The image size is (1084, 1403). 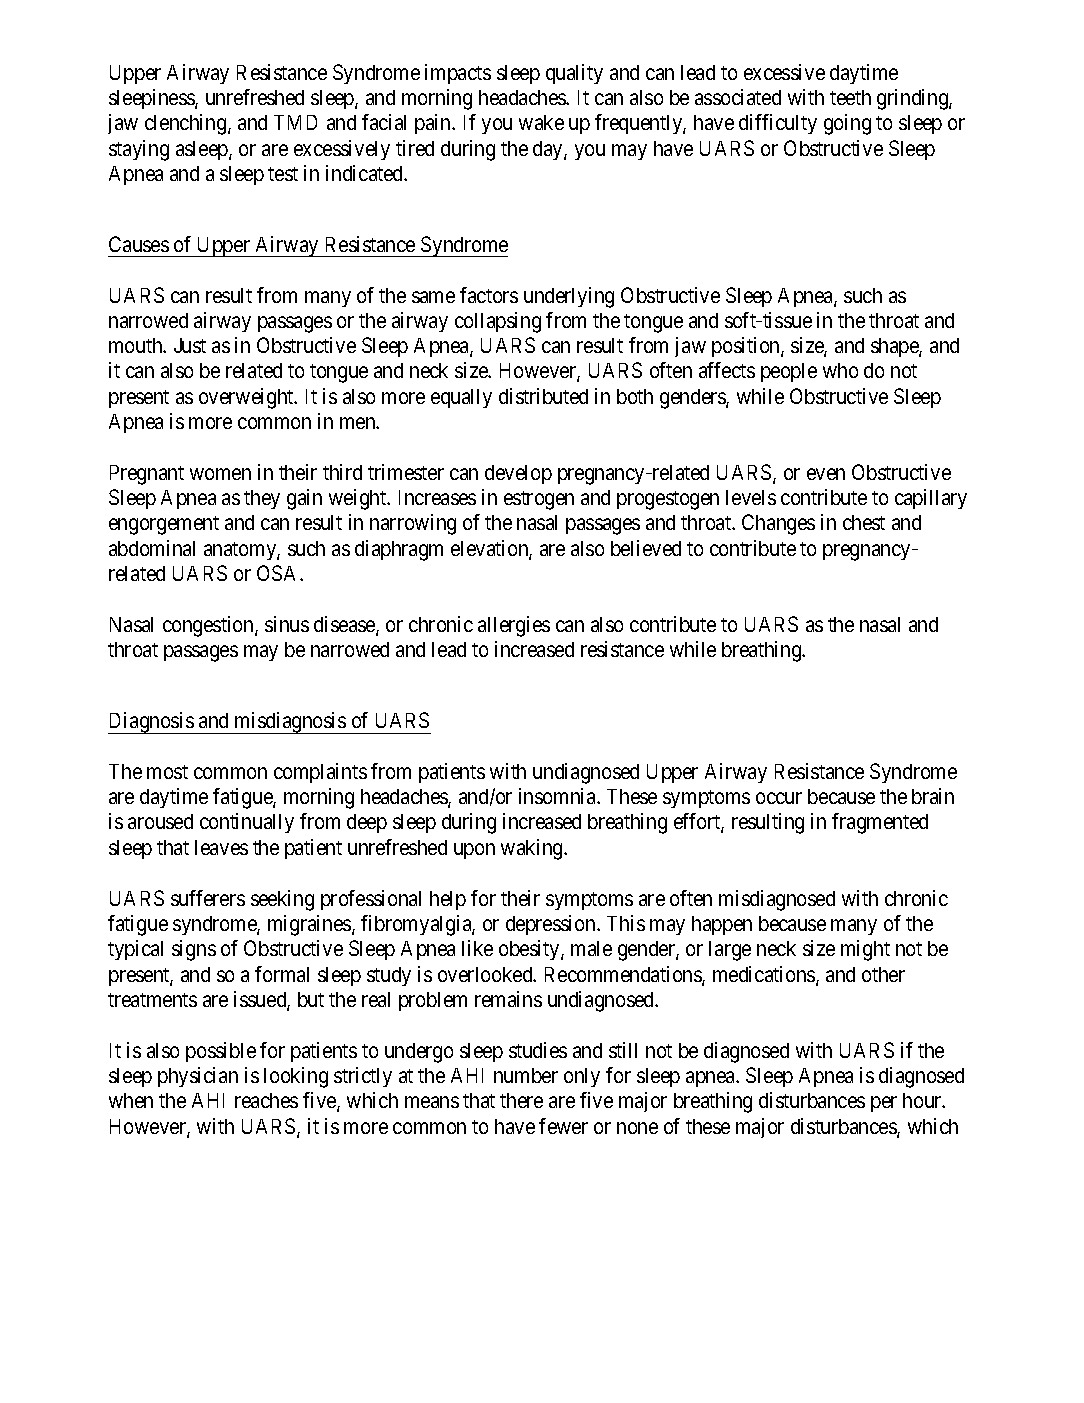 What do you see at coordinates (167, 772) in the document?
I see `most` at bounding box center [167, 772].
